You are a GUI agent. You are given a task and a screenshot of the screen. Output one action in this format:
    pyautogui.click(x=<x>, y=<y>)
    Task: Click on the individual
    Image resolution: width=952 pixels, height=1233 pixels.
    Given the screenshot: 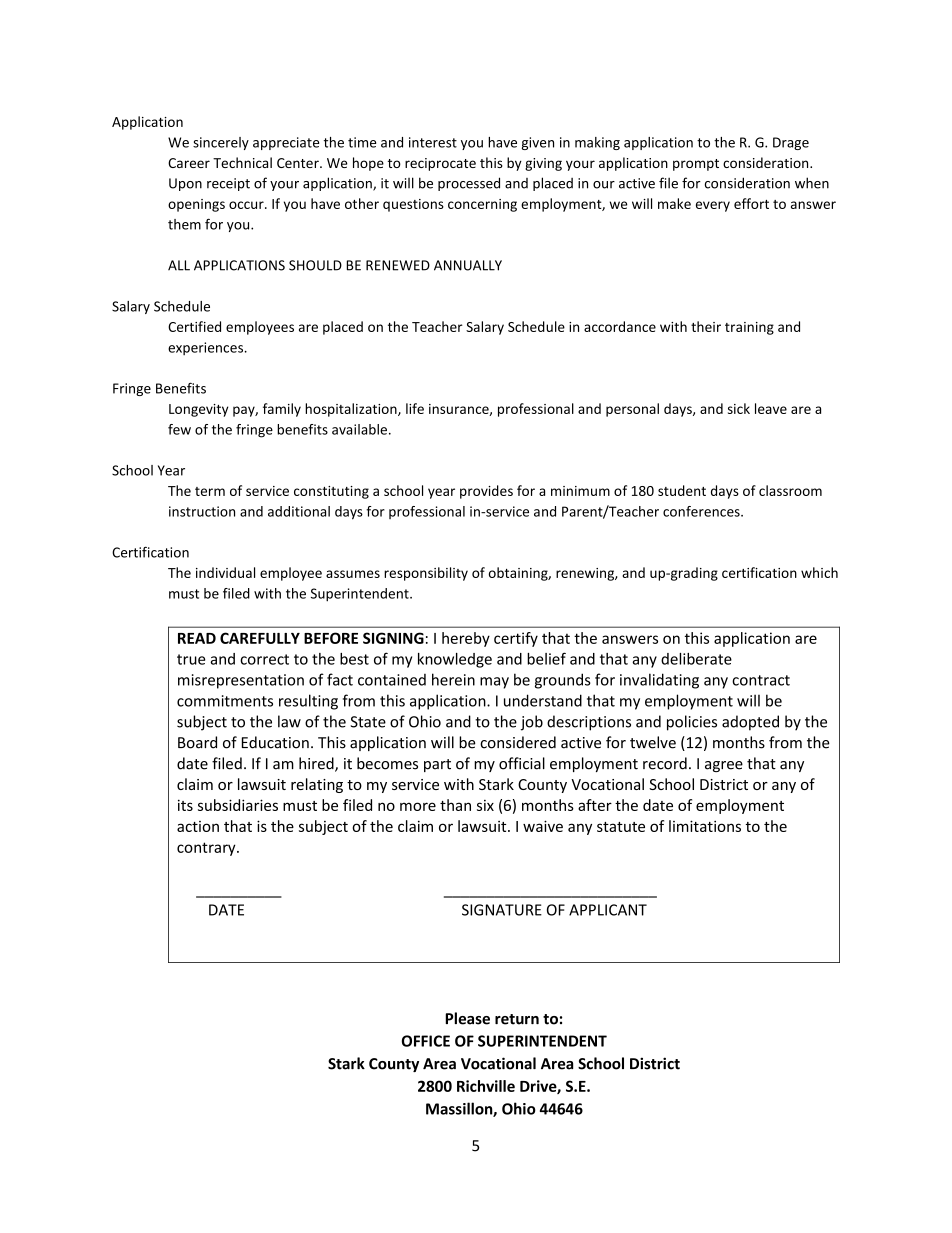 What is the action you would take?
    pyautogui.click(x=225, y=572)
